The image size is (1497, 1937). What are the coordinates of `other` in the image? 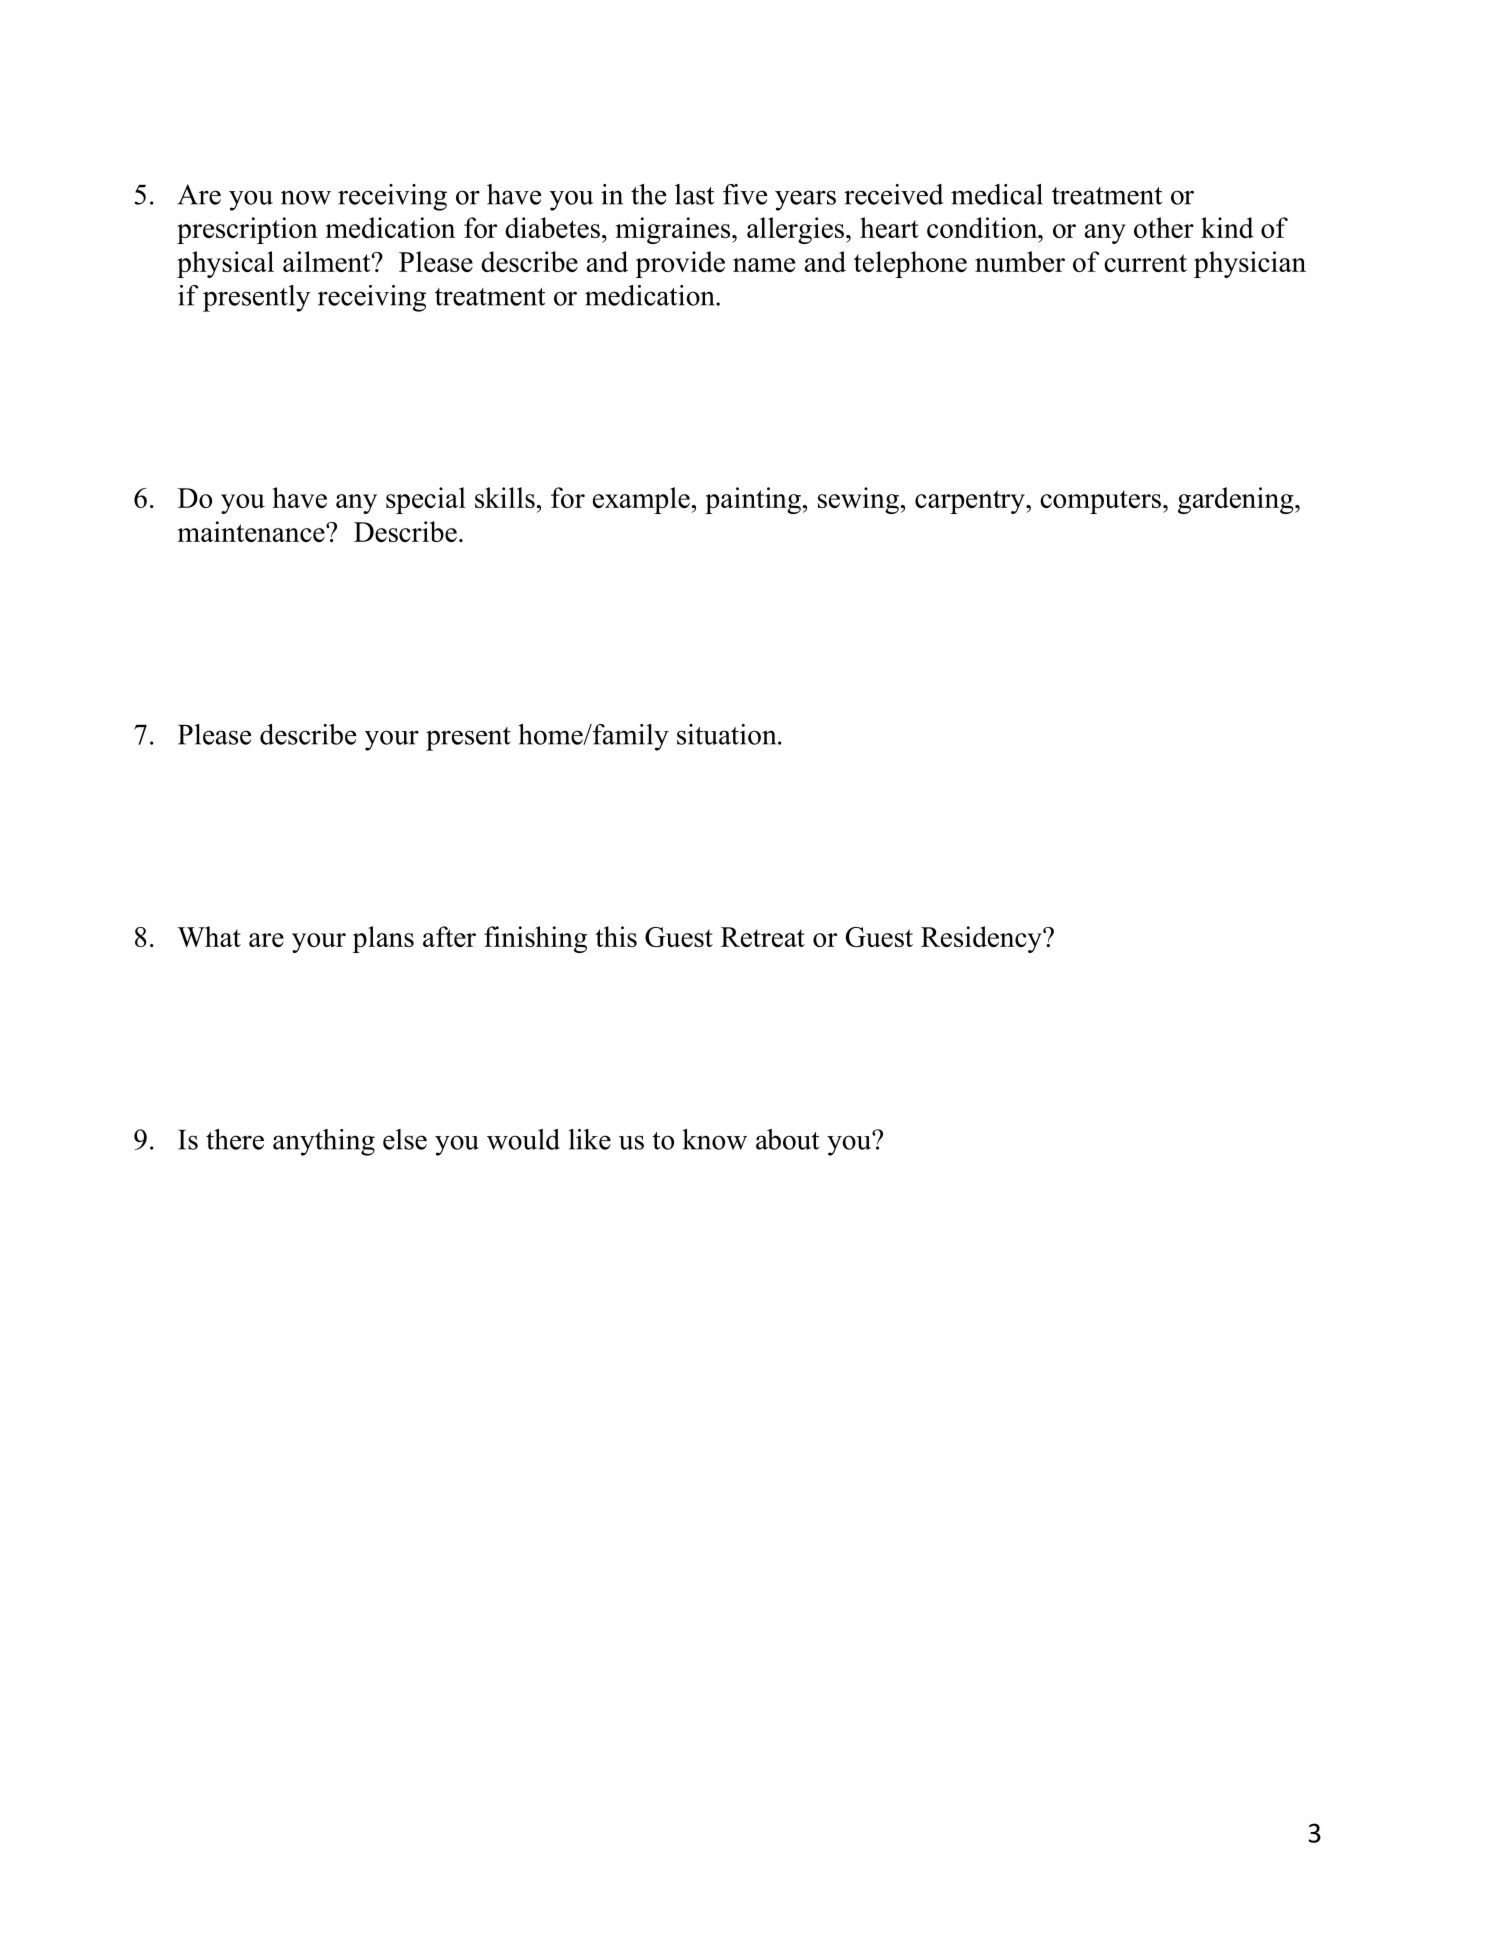 It's located at (1164, 227).
